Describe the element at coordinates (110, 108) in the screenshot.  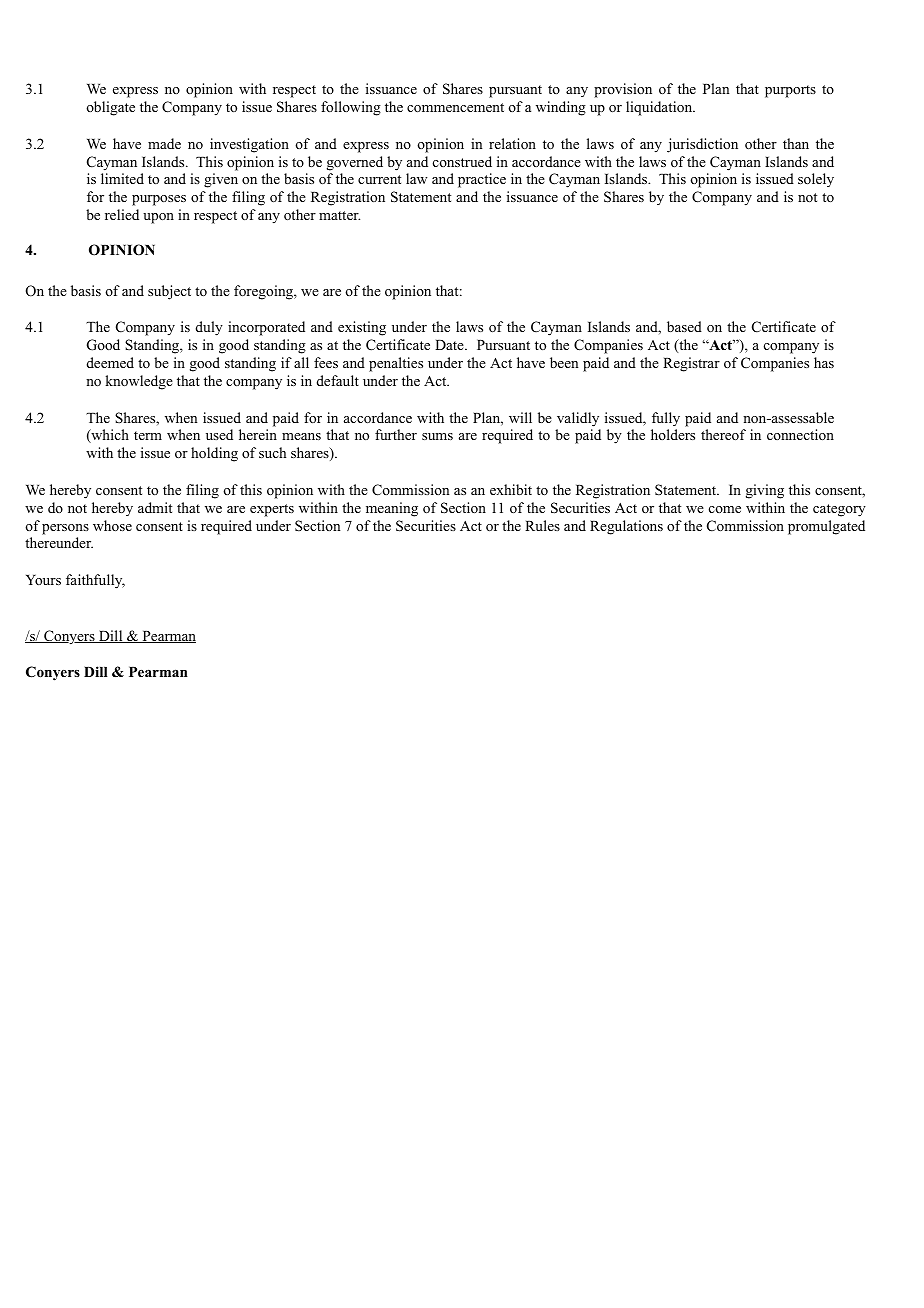
I see `obligate` at that location.
